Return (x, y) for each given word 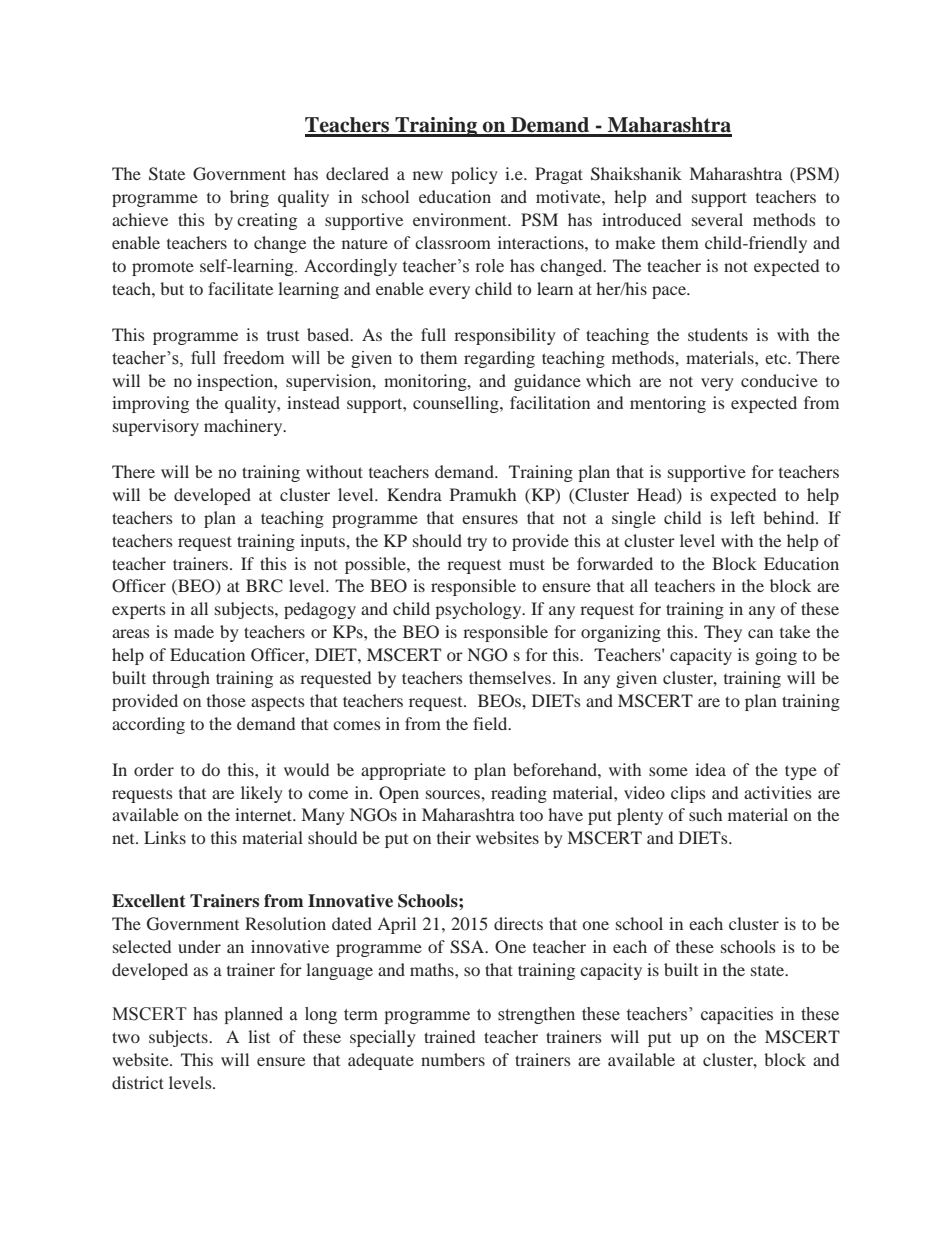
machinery (244, 427)
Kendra (414, 494)
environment (461, 219)
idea (710, 769)
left (743, 517)
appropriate (403, 771)
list (259, 1036)
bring (249, 198)
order (154, 769)
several (717, 219)
